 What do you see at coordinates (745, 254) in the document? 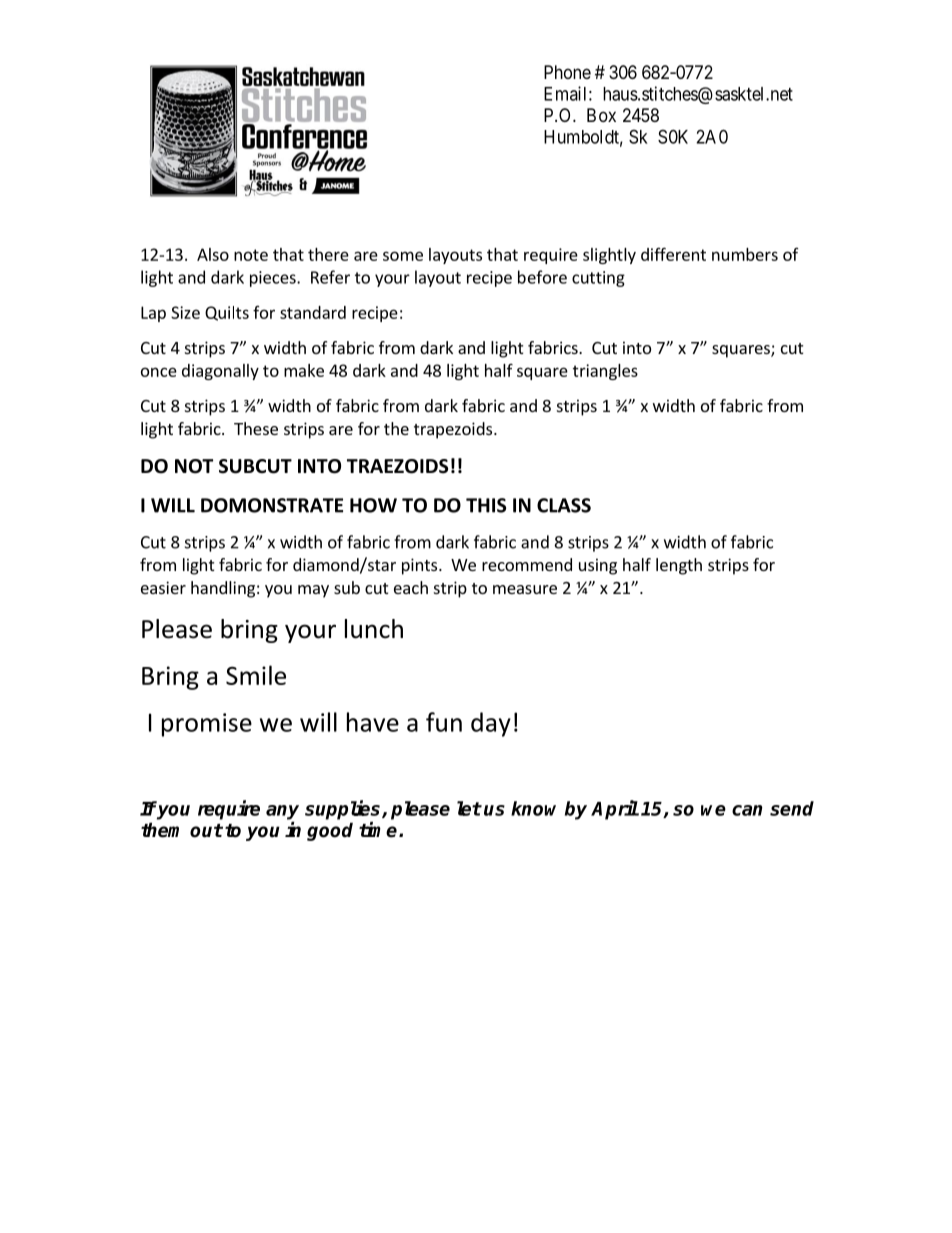
I see `numbers` at bounding box center [745, 254].
